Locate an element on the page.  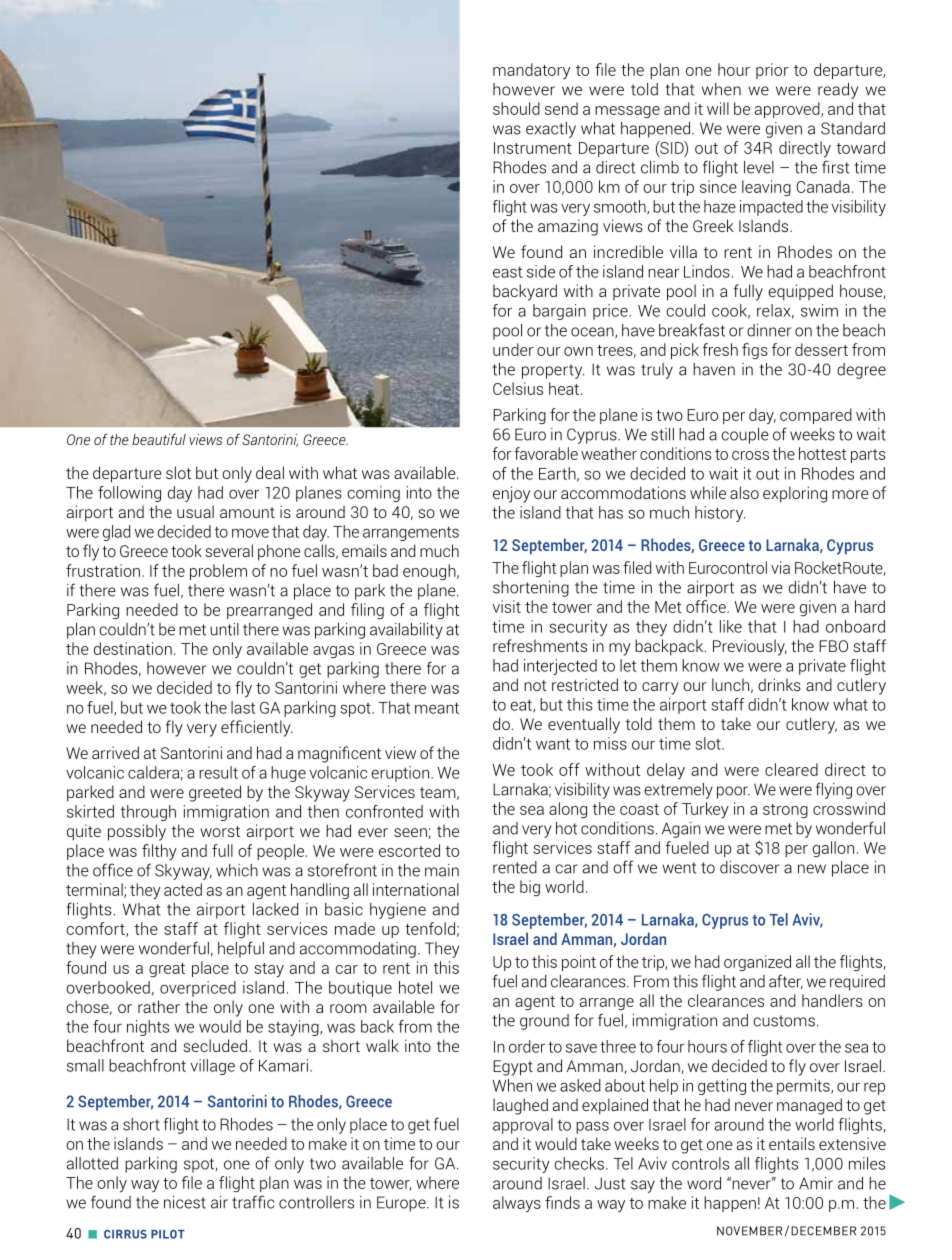
mandatory is located at coordinates (531, 71).
